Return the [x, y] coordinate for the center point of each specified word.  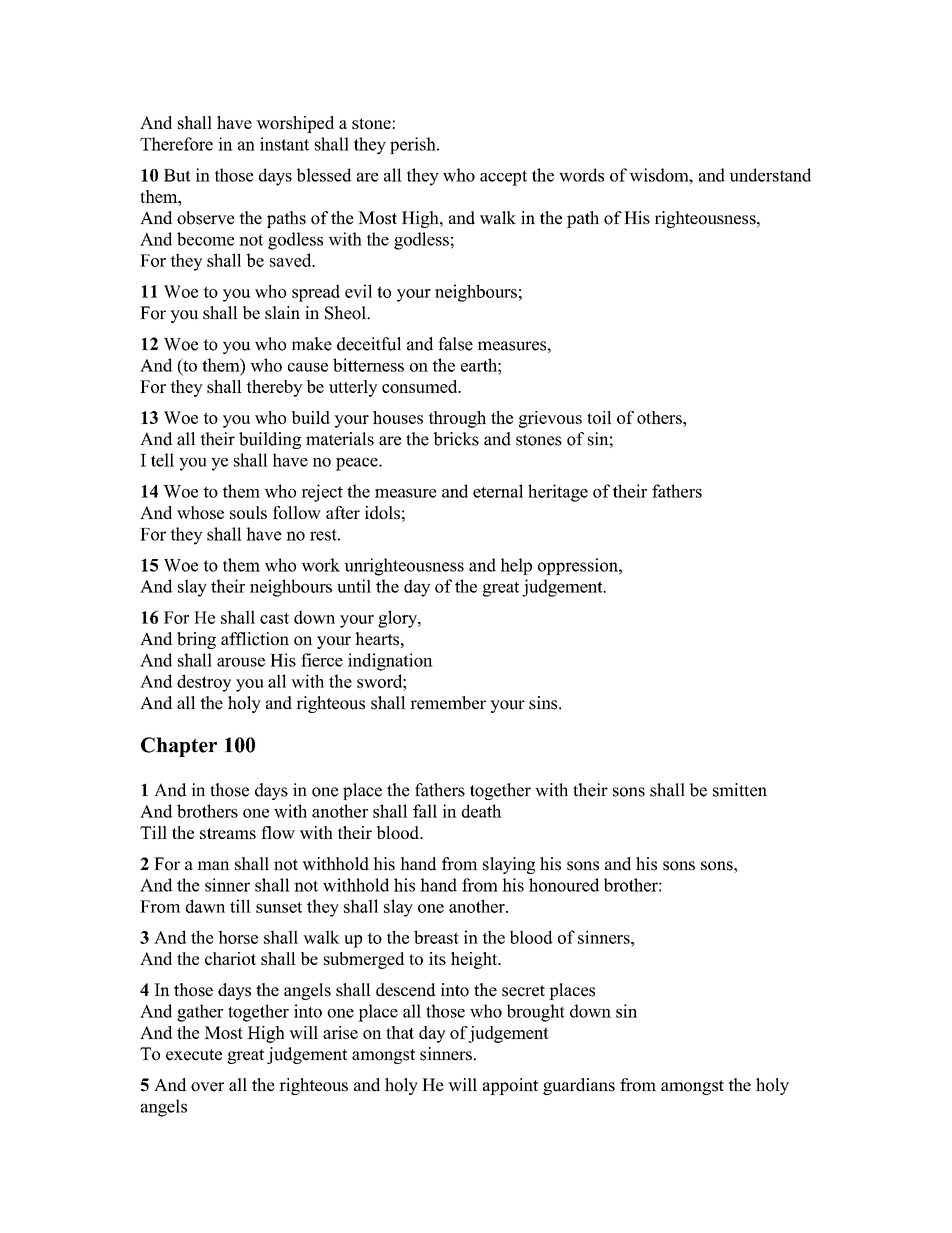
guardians [579, 1086]
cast [274, 618]
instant [284, 144]
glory [399, 619]
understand [770, 175]
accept [503, 178]
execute [194, 1055]
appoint [510, 1086]
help [516, 566]
